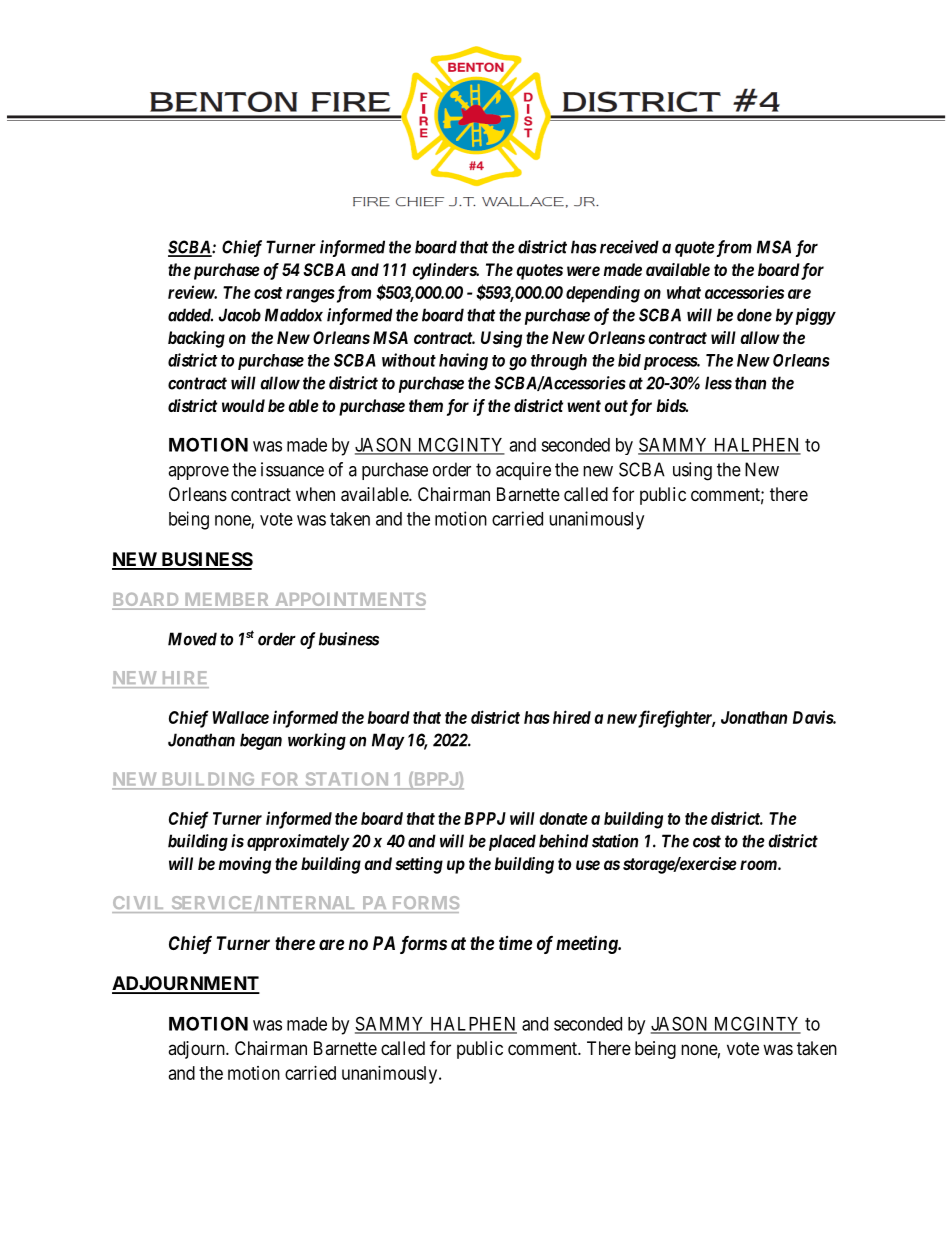 The image size is (952, 1233). What do you see at coordinates (684, 292) in the screenshot?
I see `what` at bounding box center [684, 292].
